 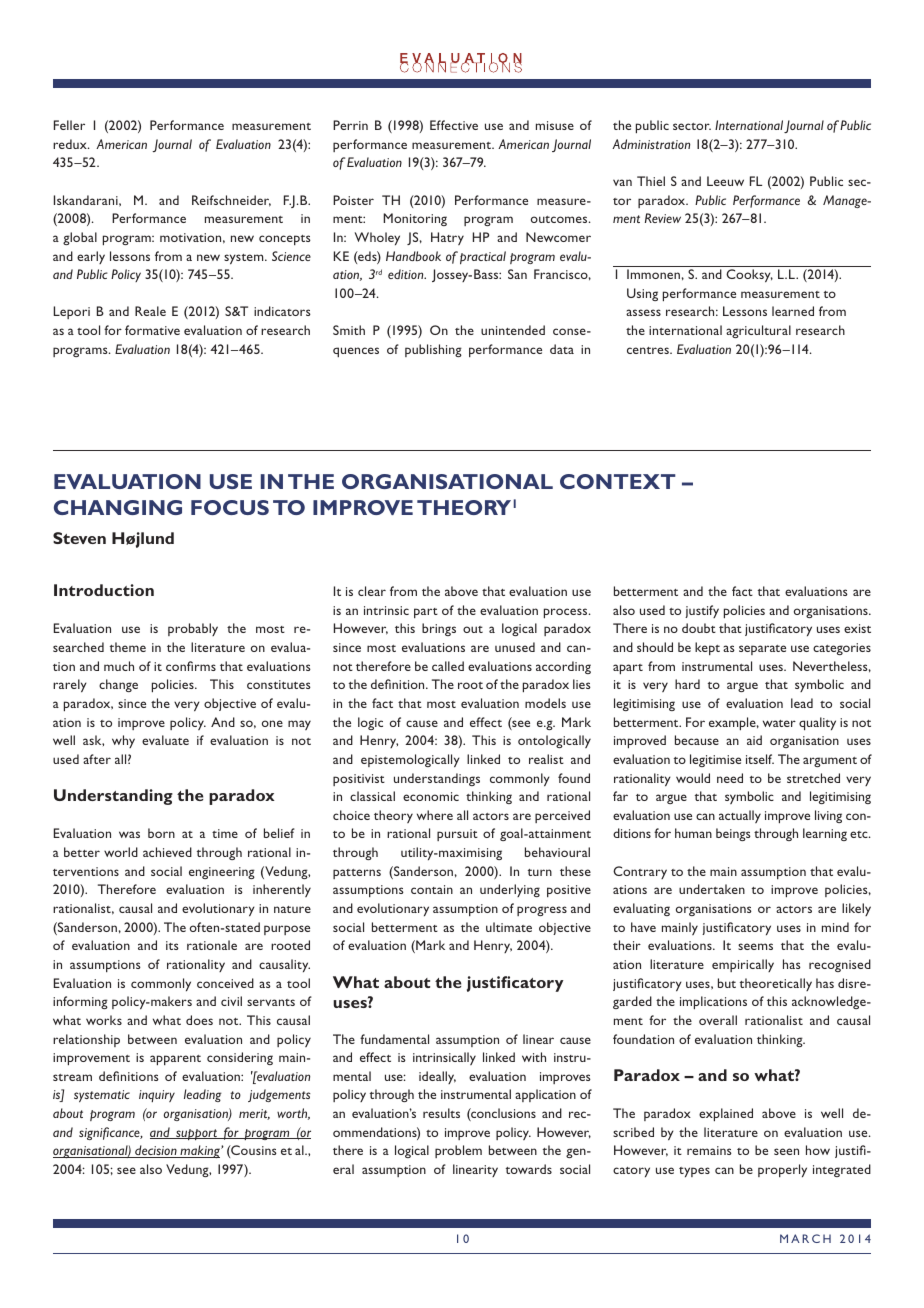 I want to click on sector, so click(x=692, y=126).
